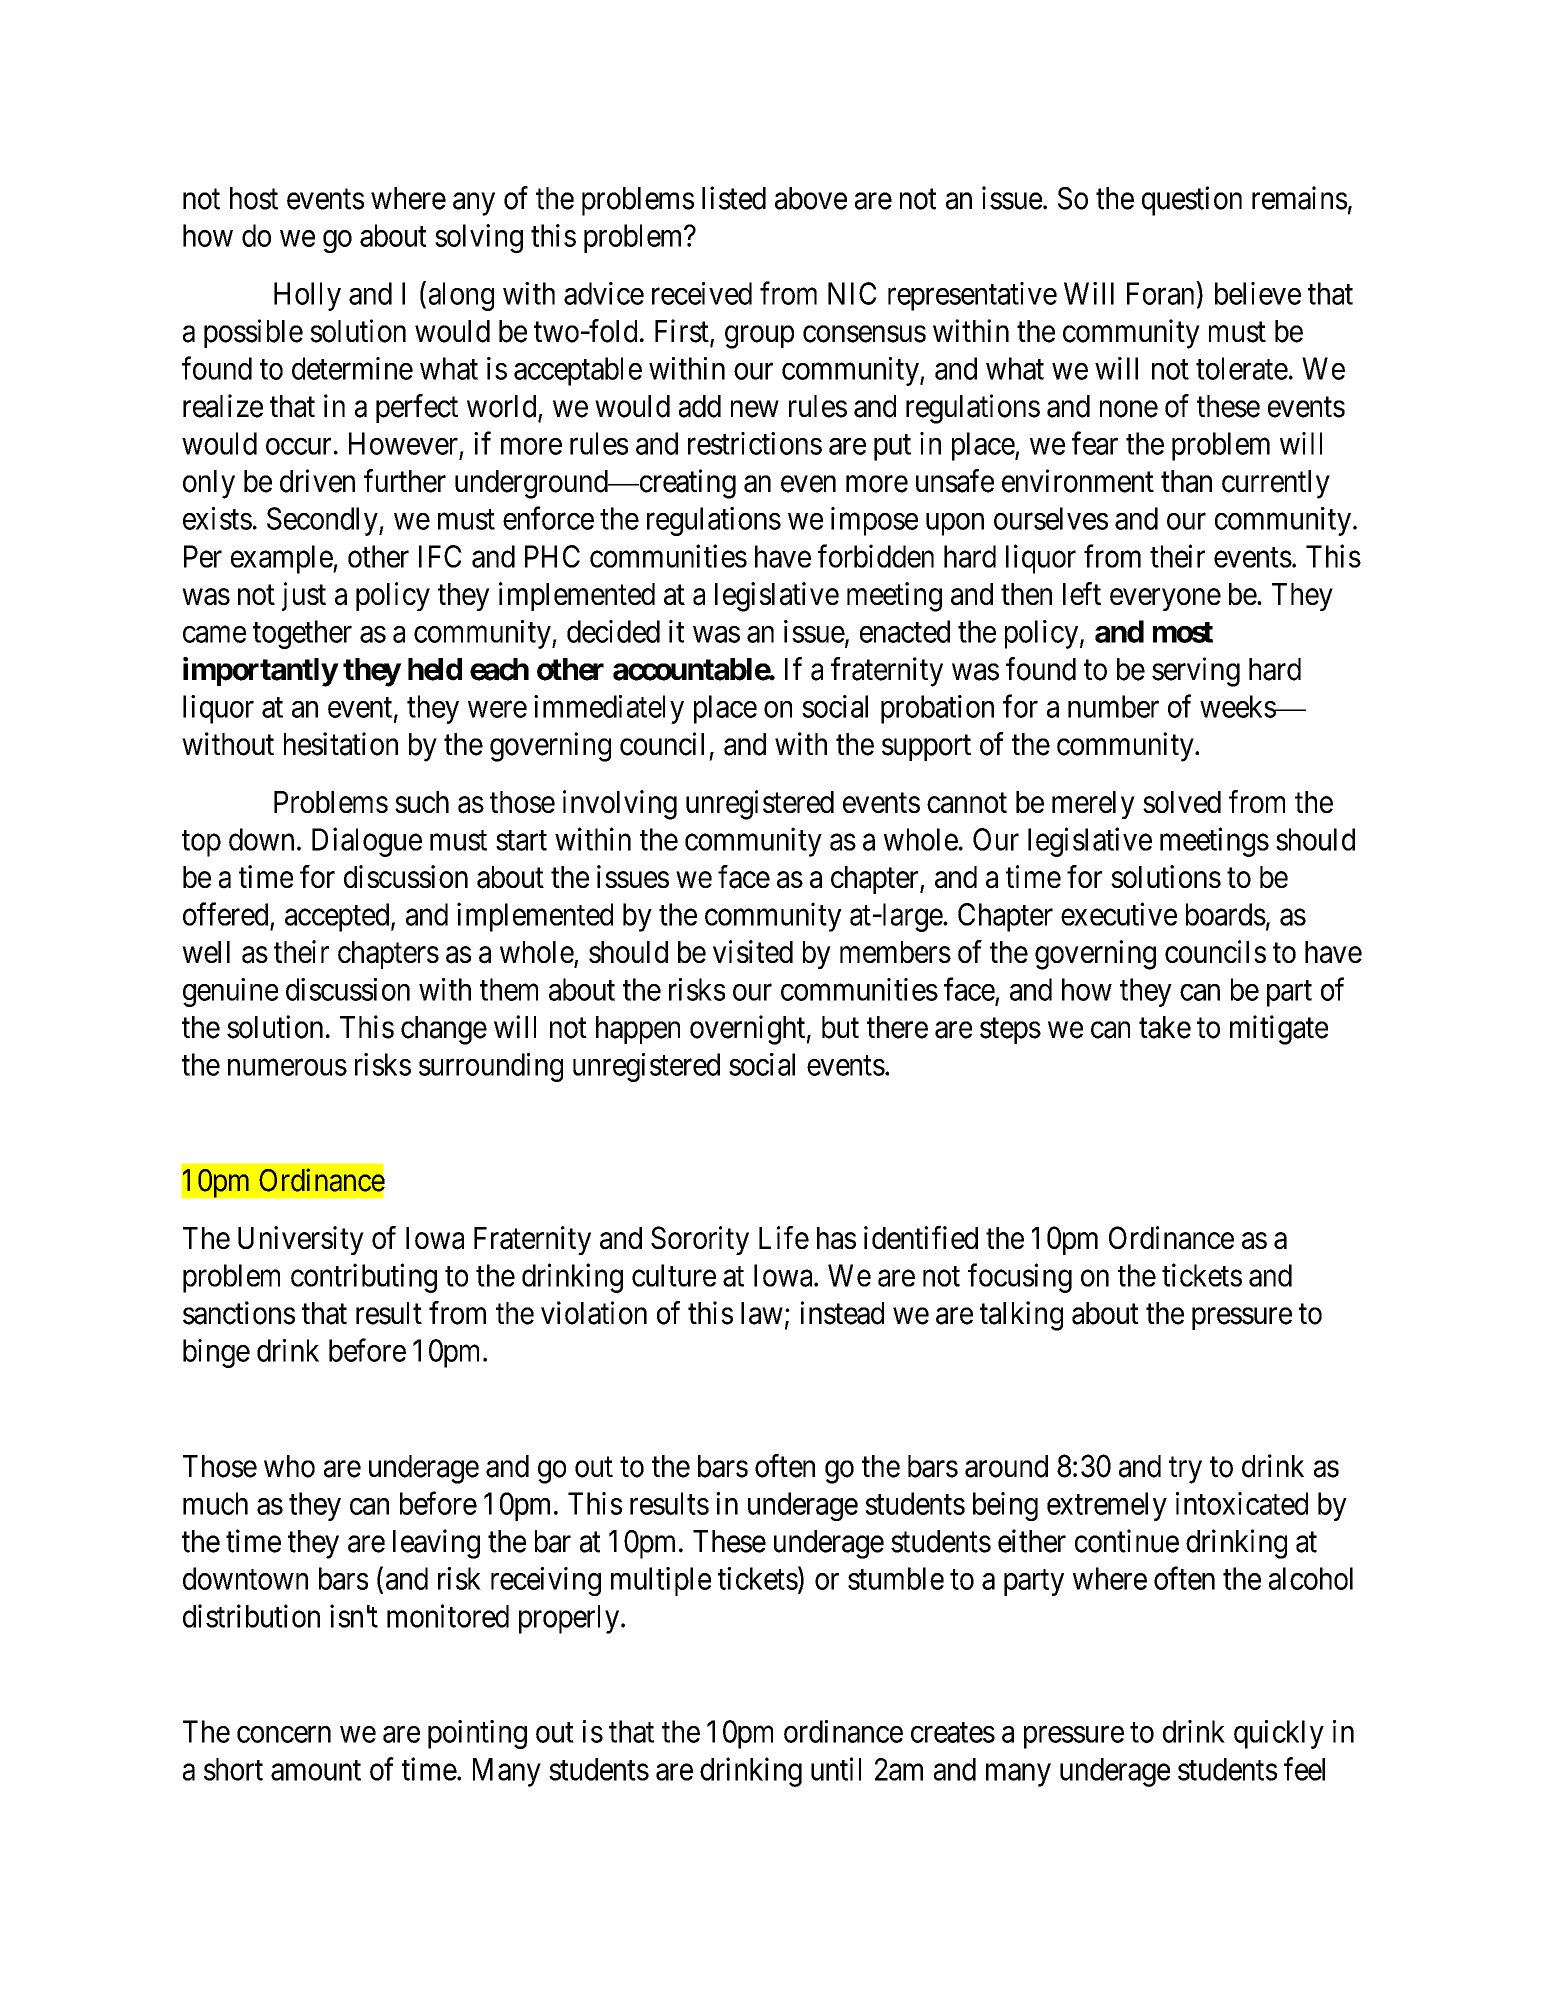  What do you see at coordinates (1192, 201) in the screenshot?
I see `question` at bounding box center [1192, 201].
